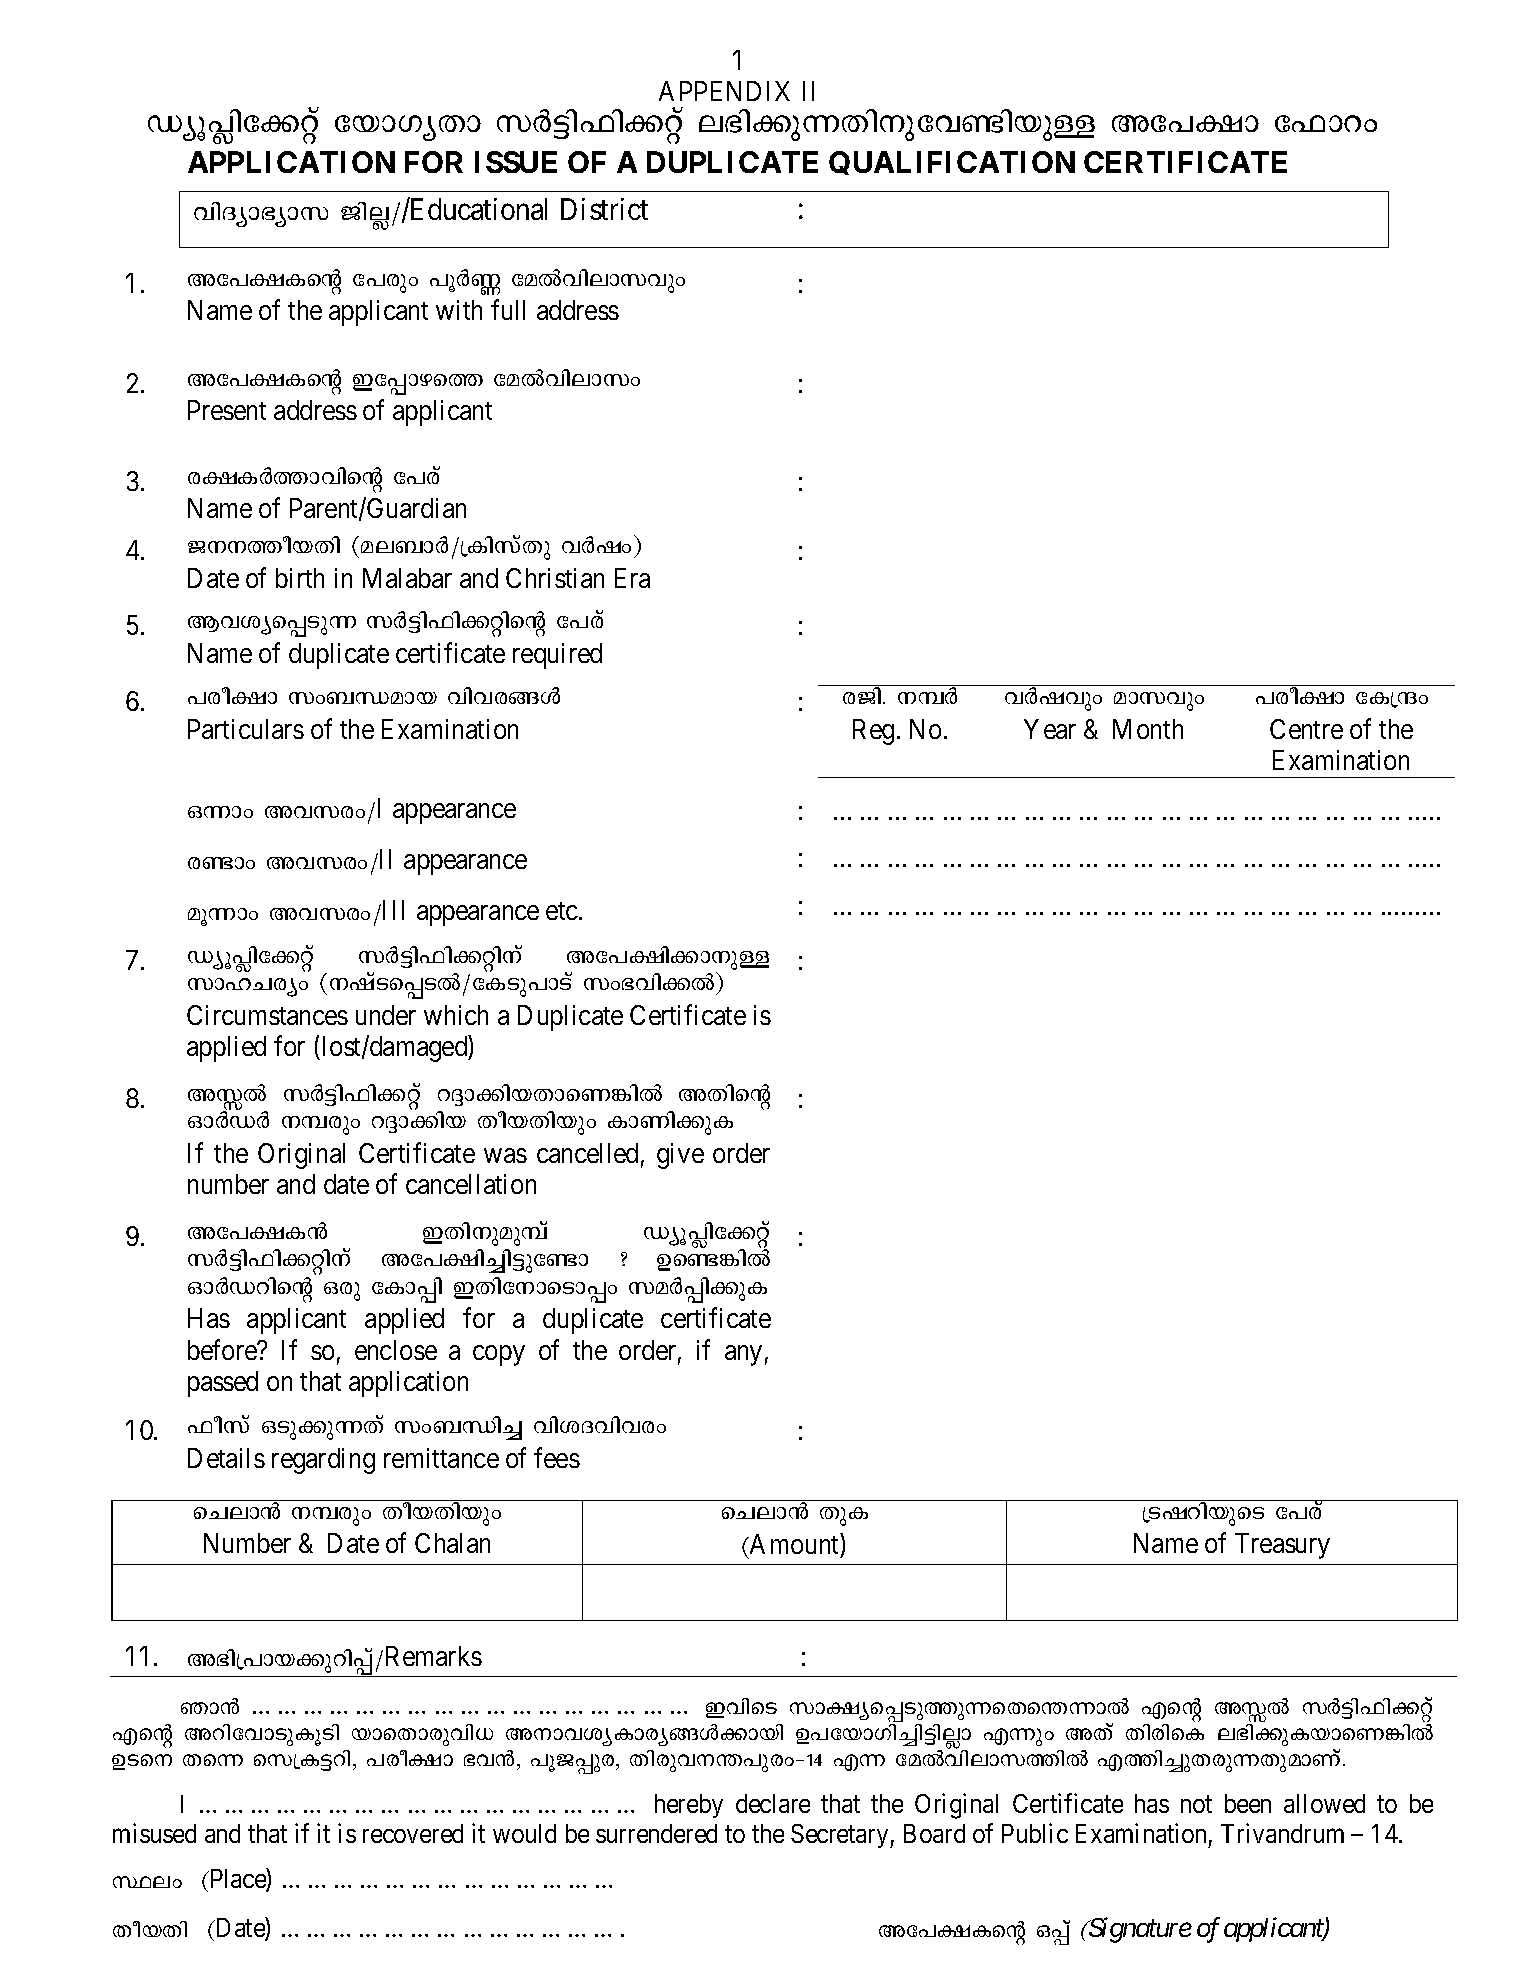  What do you see at coordinates (952, 163) in the document?
I see `QUALIFICATION` at bounding box center [952, 163].
